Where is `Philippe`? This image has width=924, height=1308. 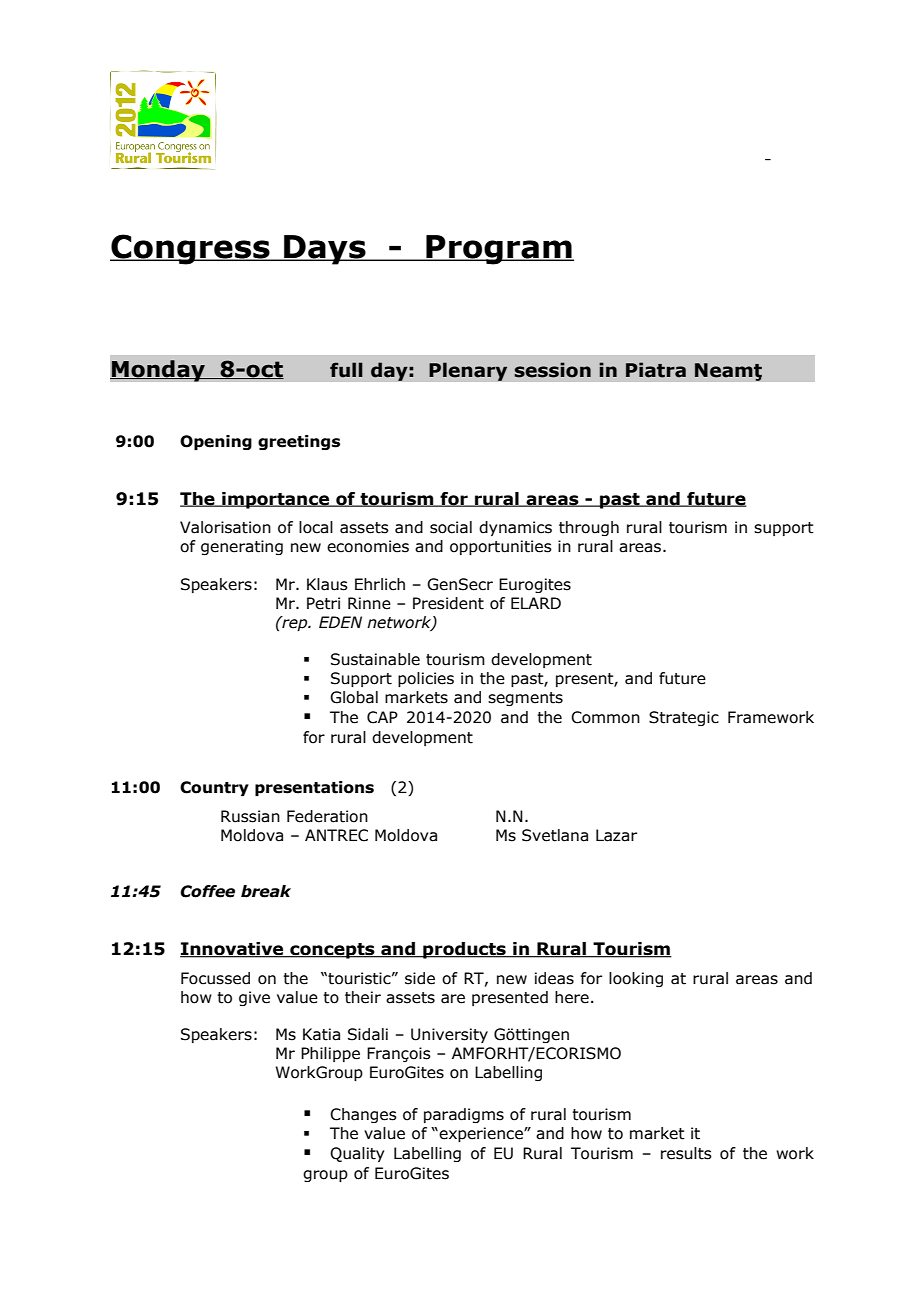
Philippe is located at coordinates (330, 1054).
